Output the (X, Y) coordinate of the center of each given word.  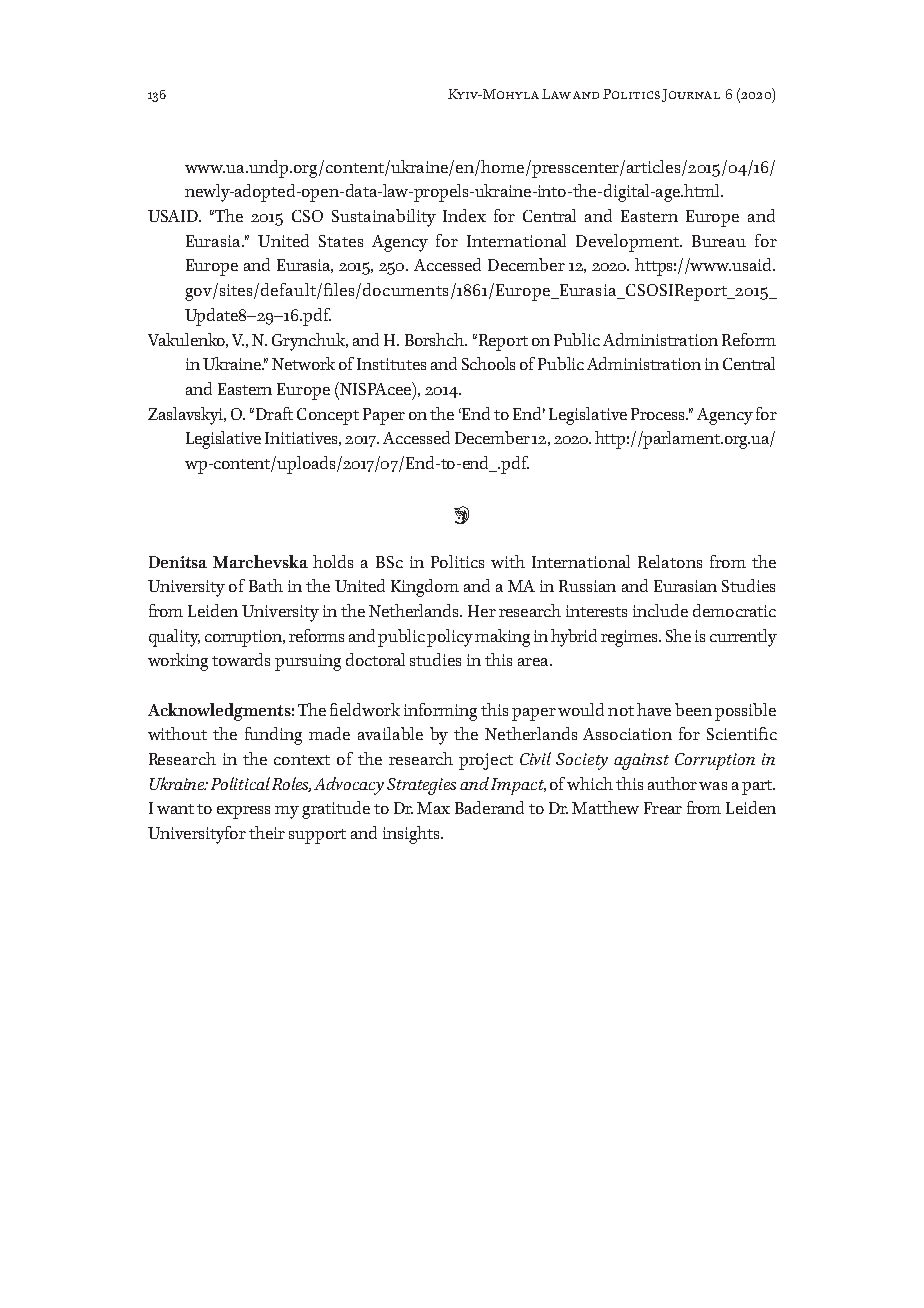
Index (464, 215)
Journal (691, 95)
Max (433, 808)
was (713, 786)
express (243, 812)
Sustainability (384, 218)
